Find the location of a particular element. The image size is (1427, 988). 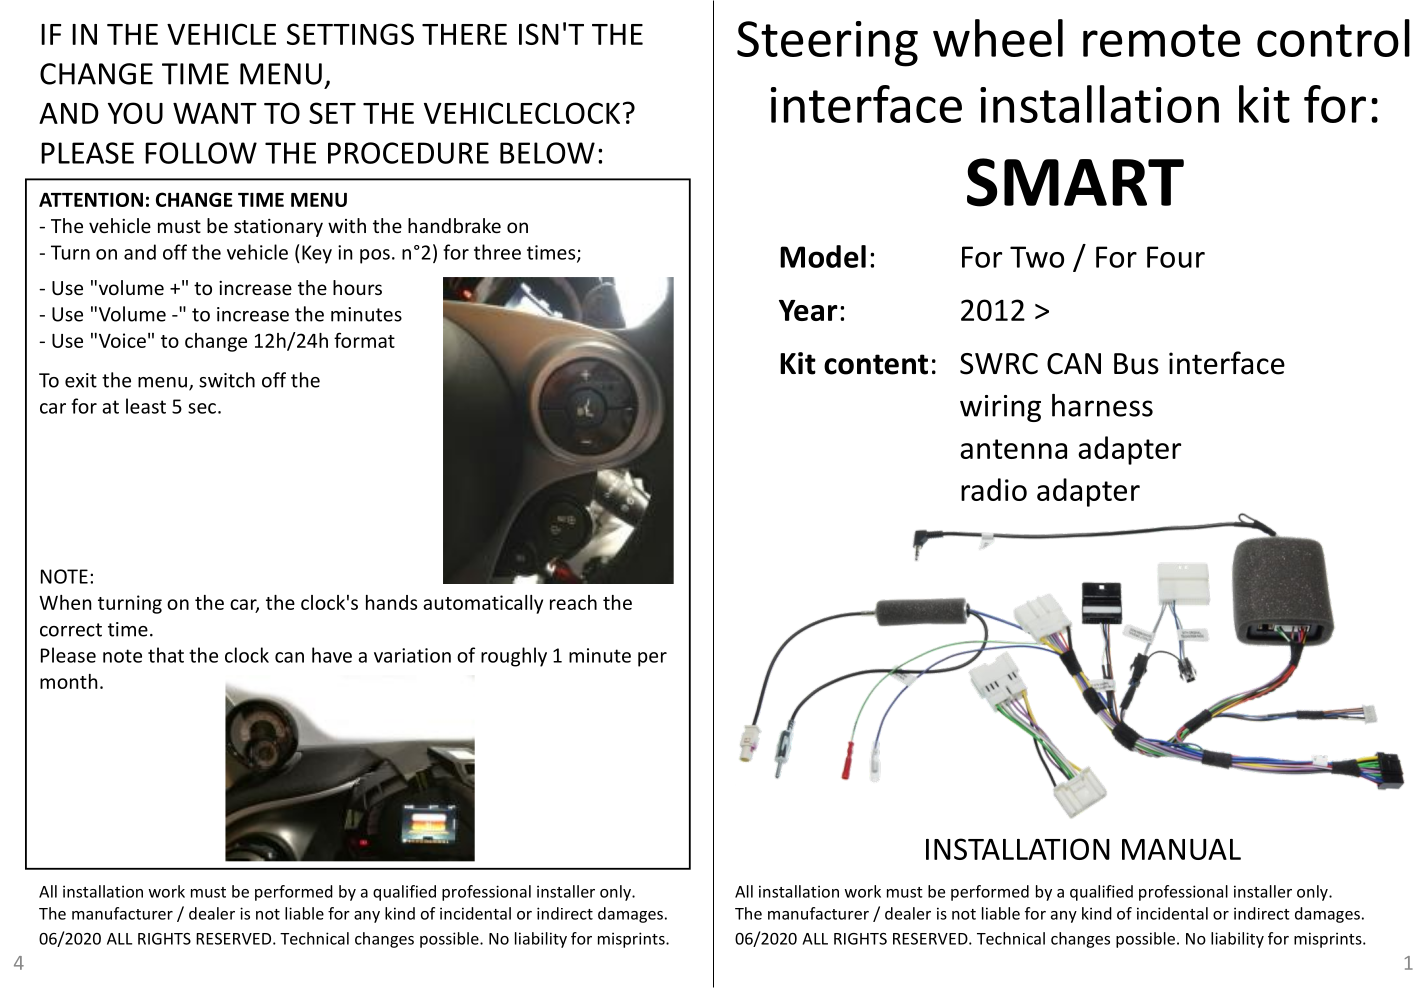

month is located at coordinates (69, 681).
